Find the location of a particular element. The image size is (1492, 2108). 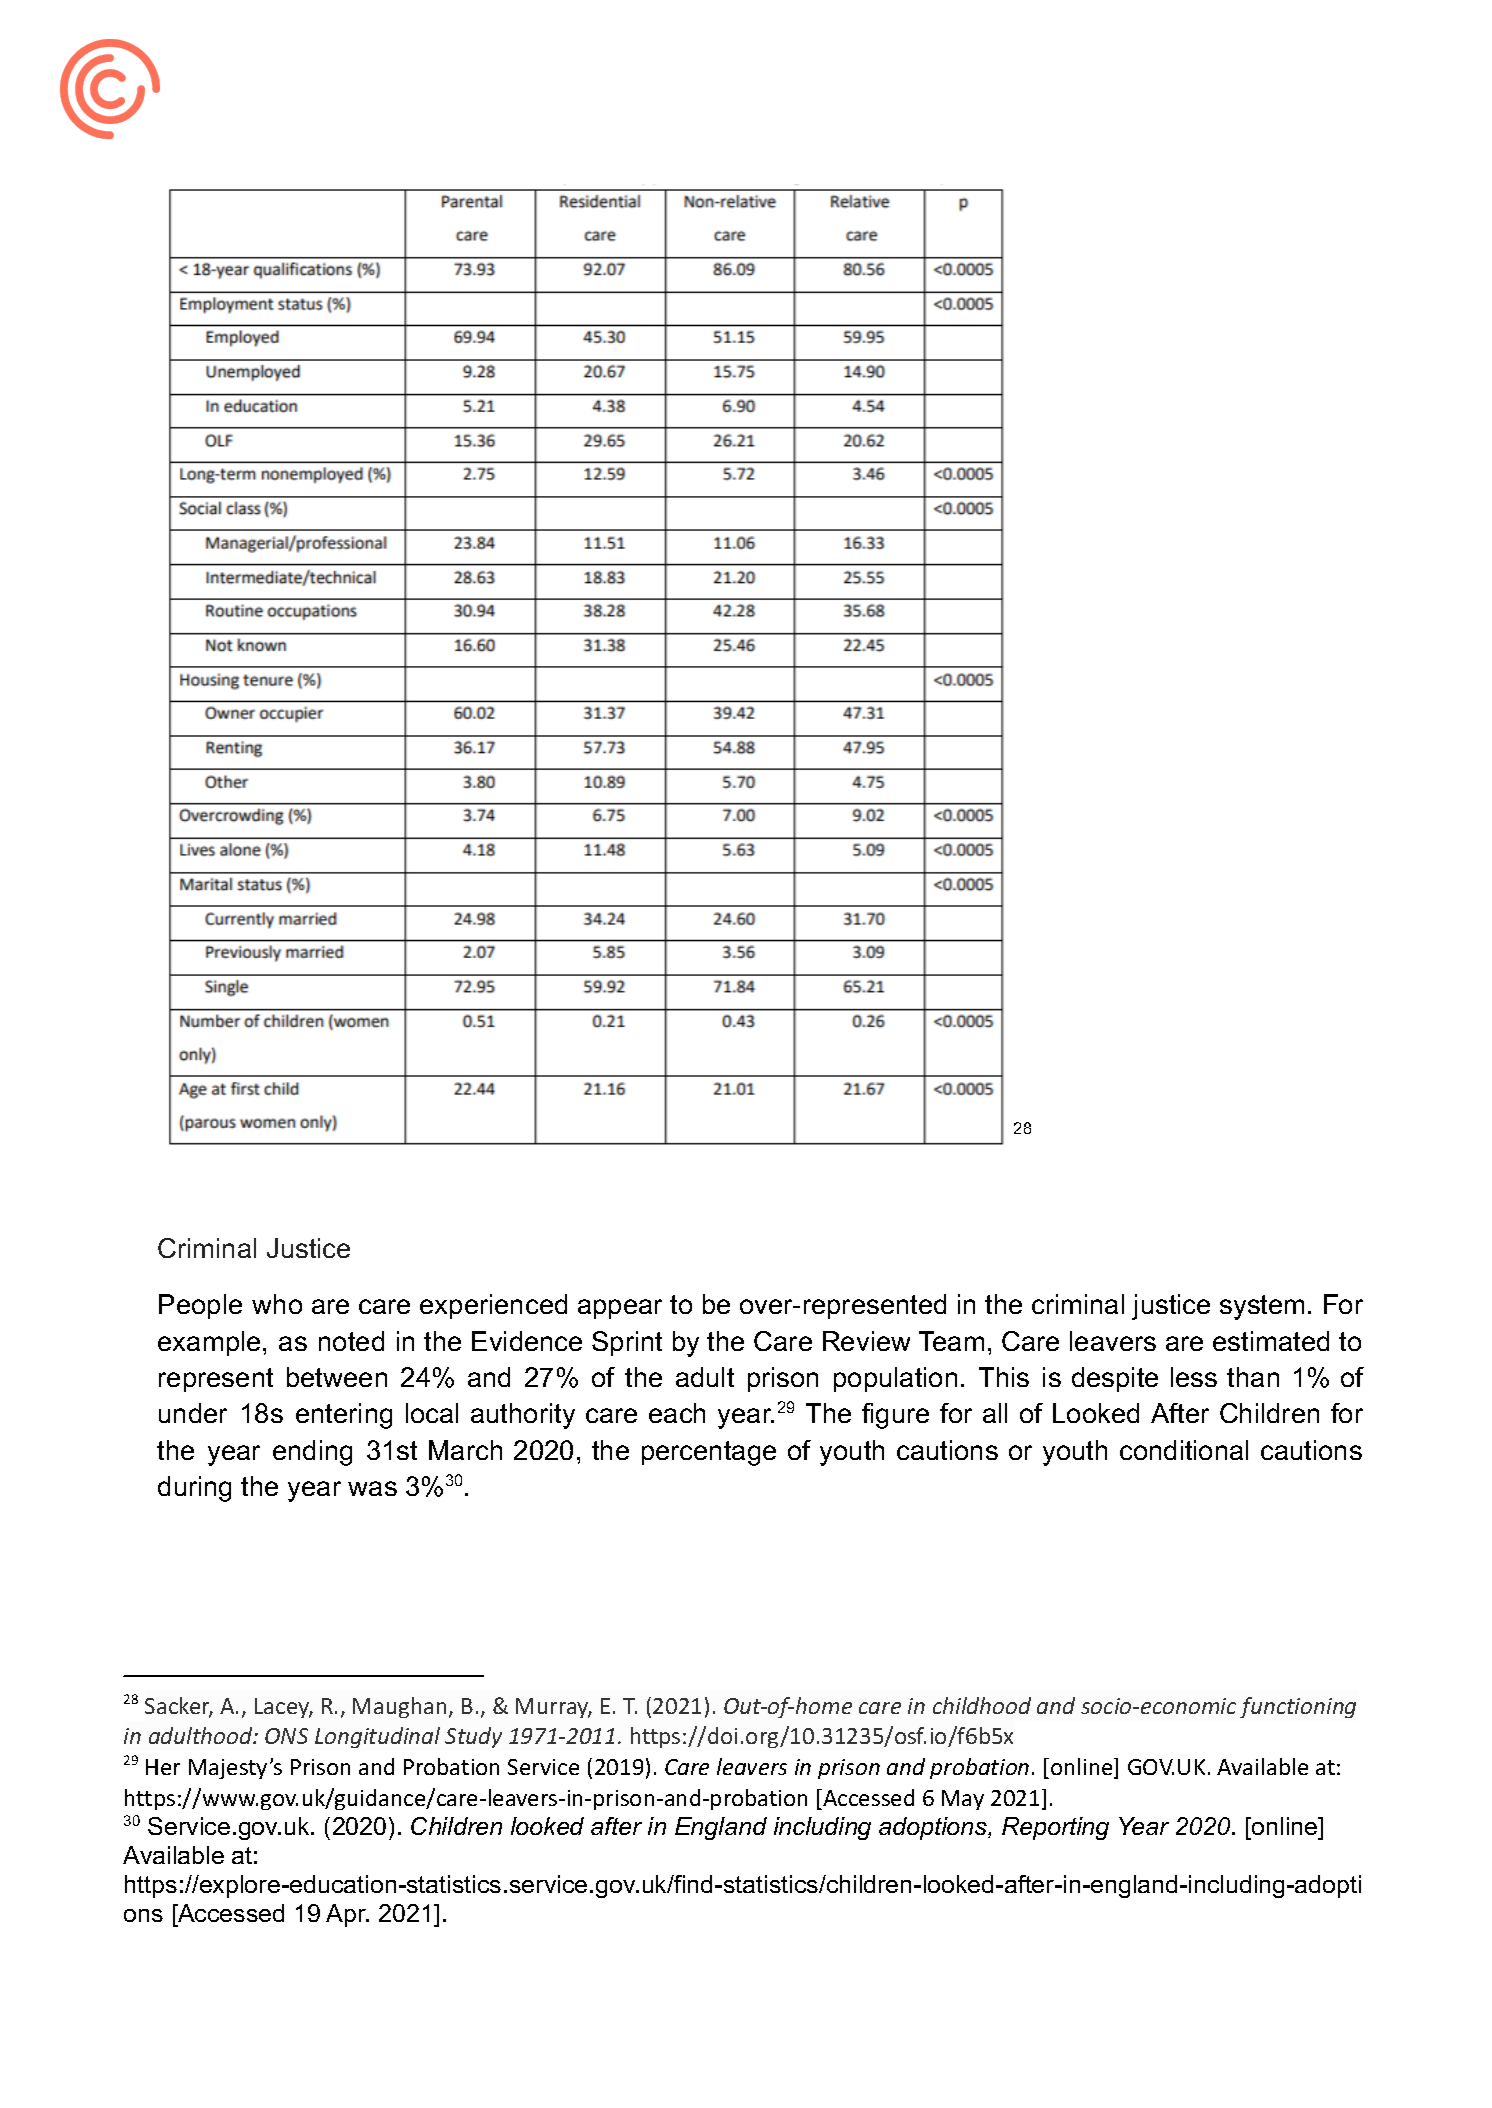

who is located at coordinates (277, 1304).
